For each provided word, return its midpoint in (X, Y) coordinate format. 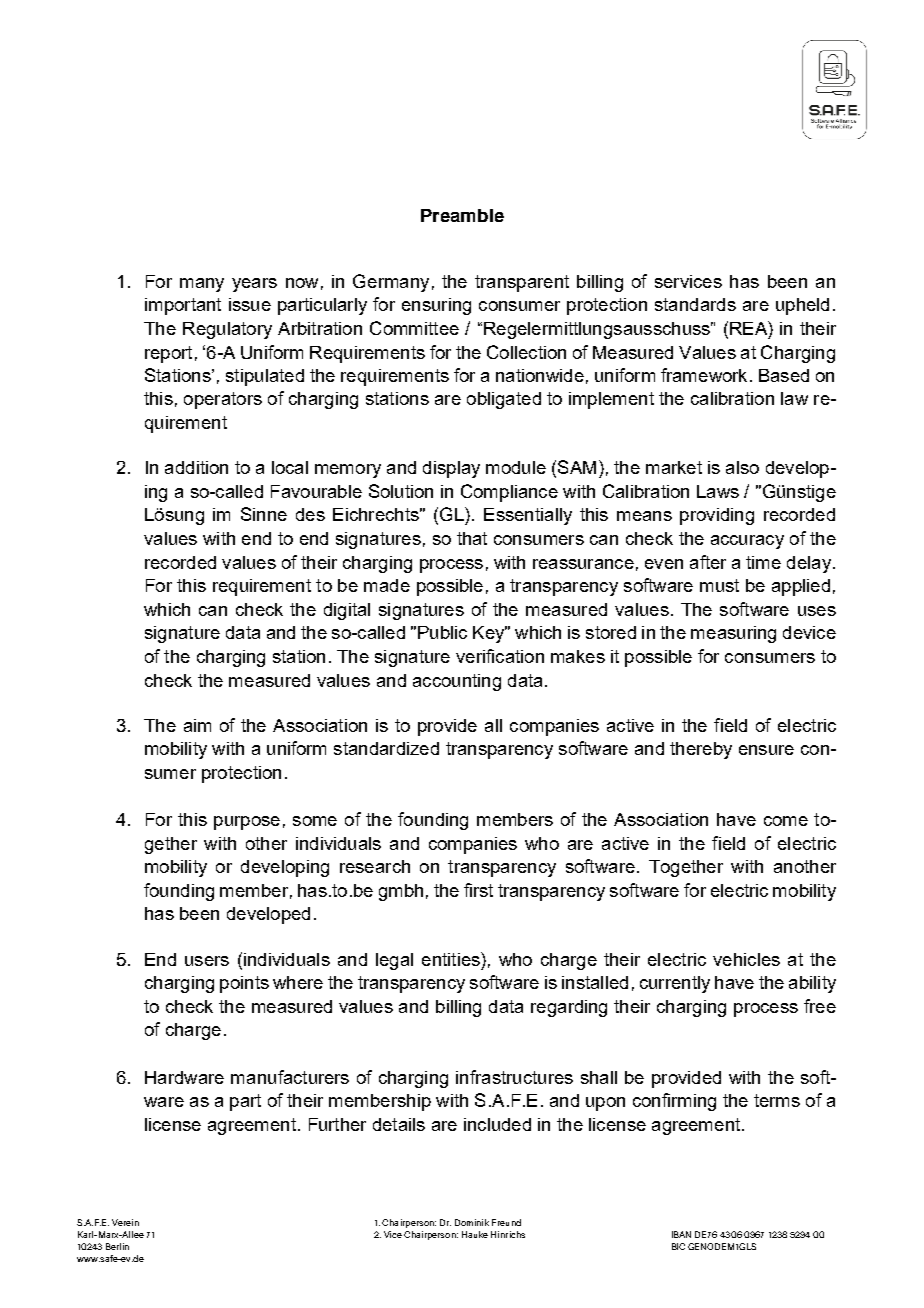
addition (196, 467)
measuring (733, 634)
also (742, 467)
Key (490, 634)
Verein (125, 1222)
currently (675, 984)
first (478, 890)
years (254, 285)
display (451, 469)
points (244, 984)
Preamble (462, 215)
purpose (247, 823)
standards (695, 304)
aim (197, 725)
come (786, 821)
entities (452, 959)
